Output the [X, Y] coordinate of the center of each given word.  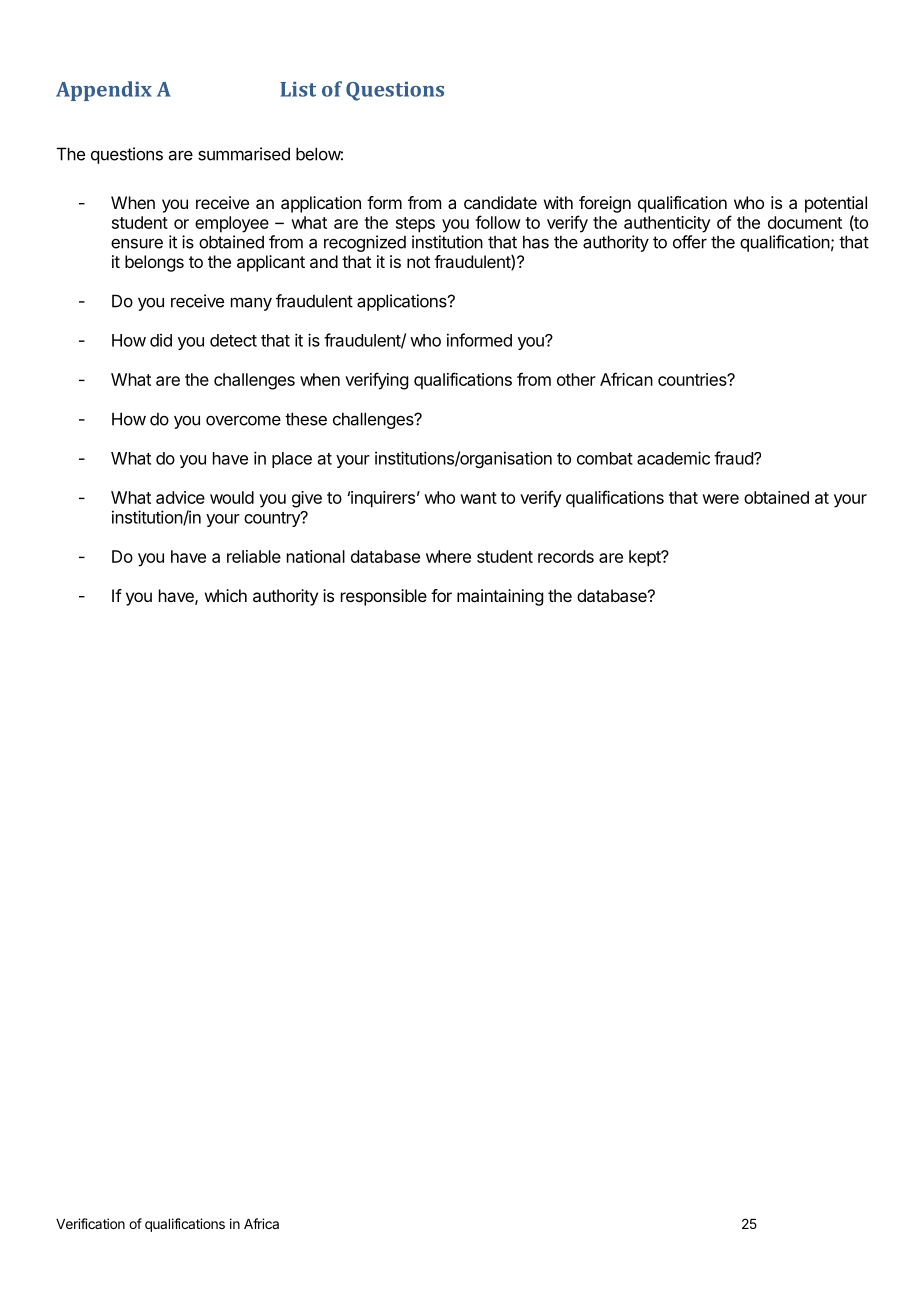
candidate [500, 202]
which [226, 595]
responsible [384, 597]
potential [836, 204]
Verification [90, 1223]
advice [180, 497]
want [478, 498]
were [720, 499]
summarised [244, 154]
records [566, 556]
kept [646, 558]
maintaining [500, 597]
